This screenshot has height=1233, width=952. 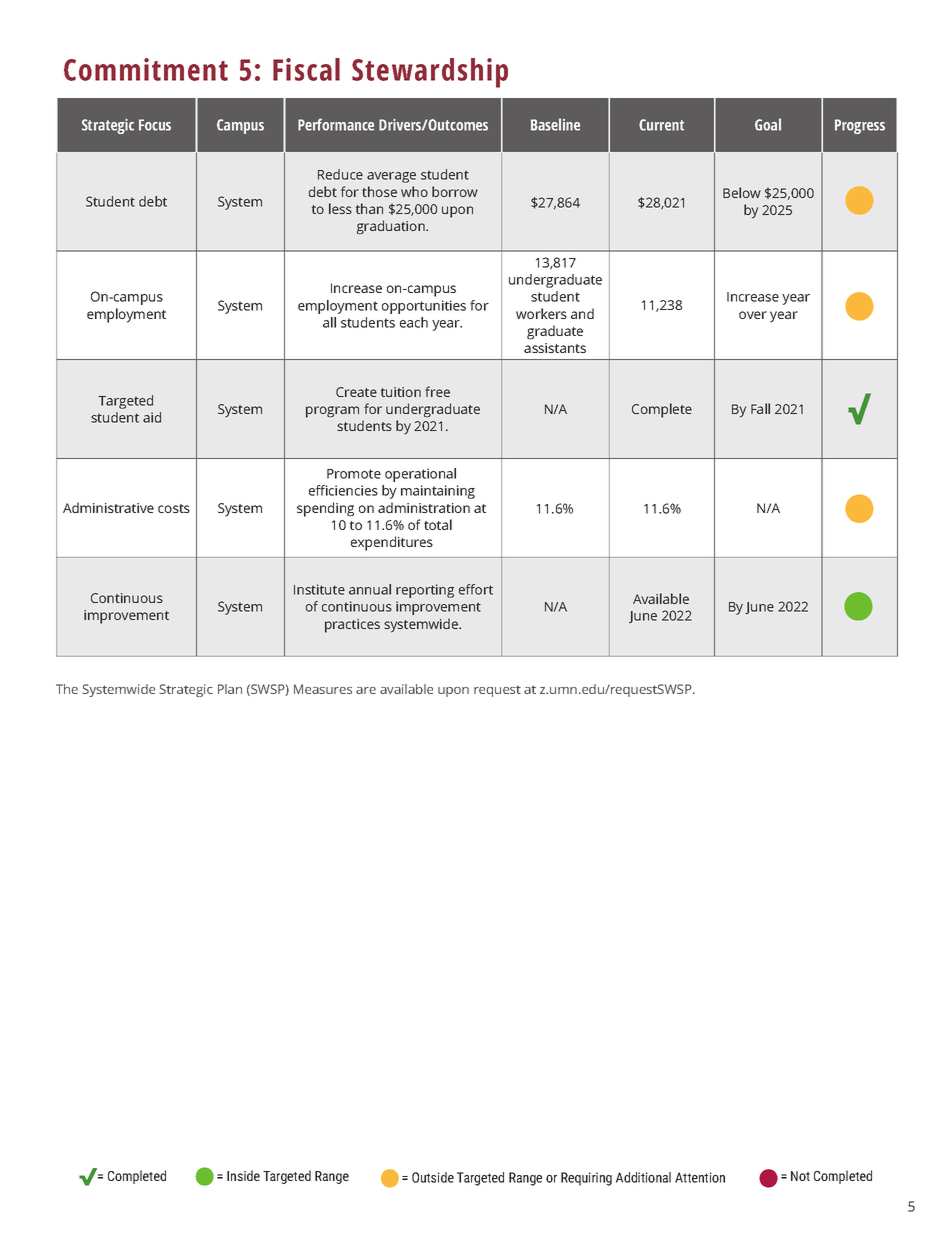 I want to click on Plan, so click(x=230, y=689).
